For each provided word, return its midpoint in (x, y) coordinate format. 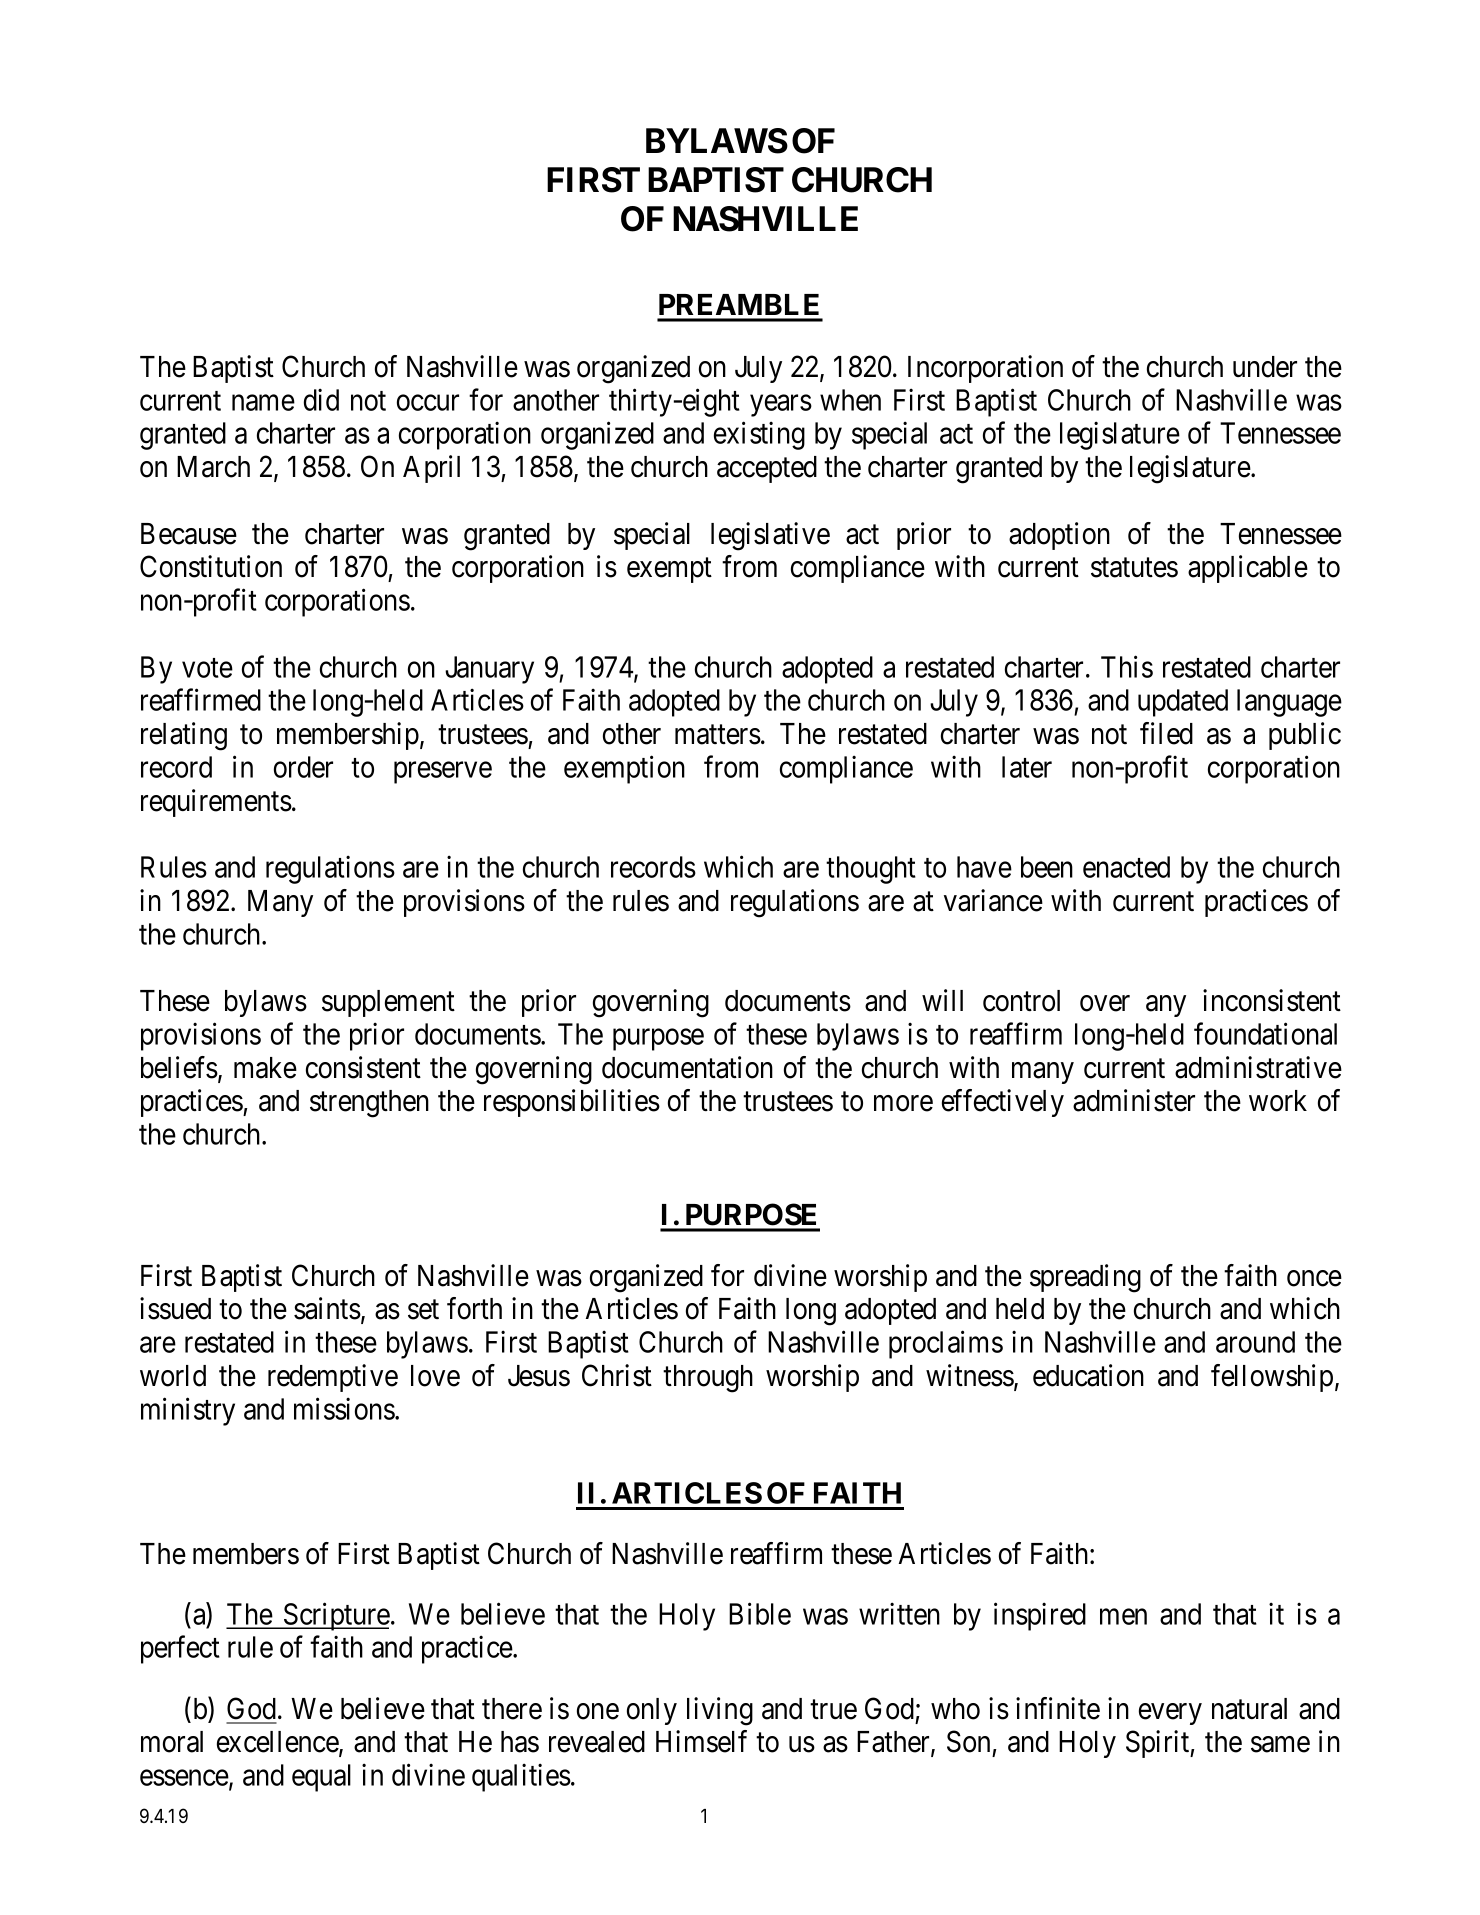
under (1265, 367)
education (1088, 1375)
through (708, 1379)
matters (718, 735)
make (265, 1068)
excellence (278, 1743)
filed (1166, 733)
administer (1134, 1100)
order (303, 767)
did (321, 399)
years (781, 406)
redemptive (333, 1378)
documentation (687, 1067)
